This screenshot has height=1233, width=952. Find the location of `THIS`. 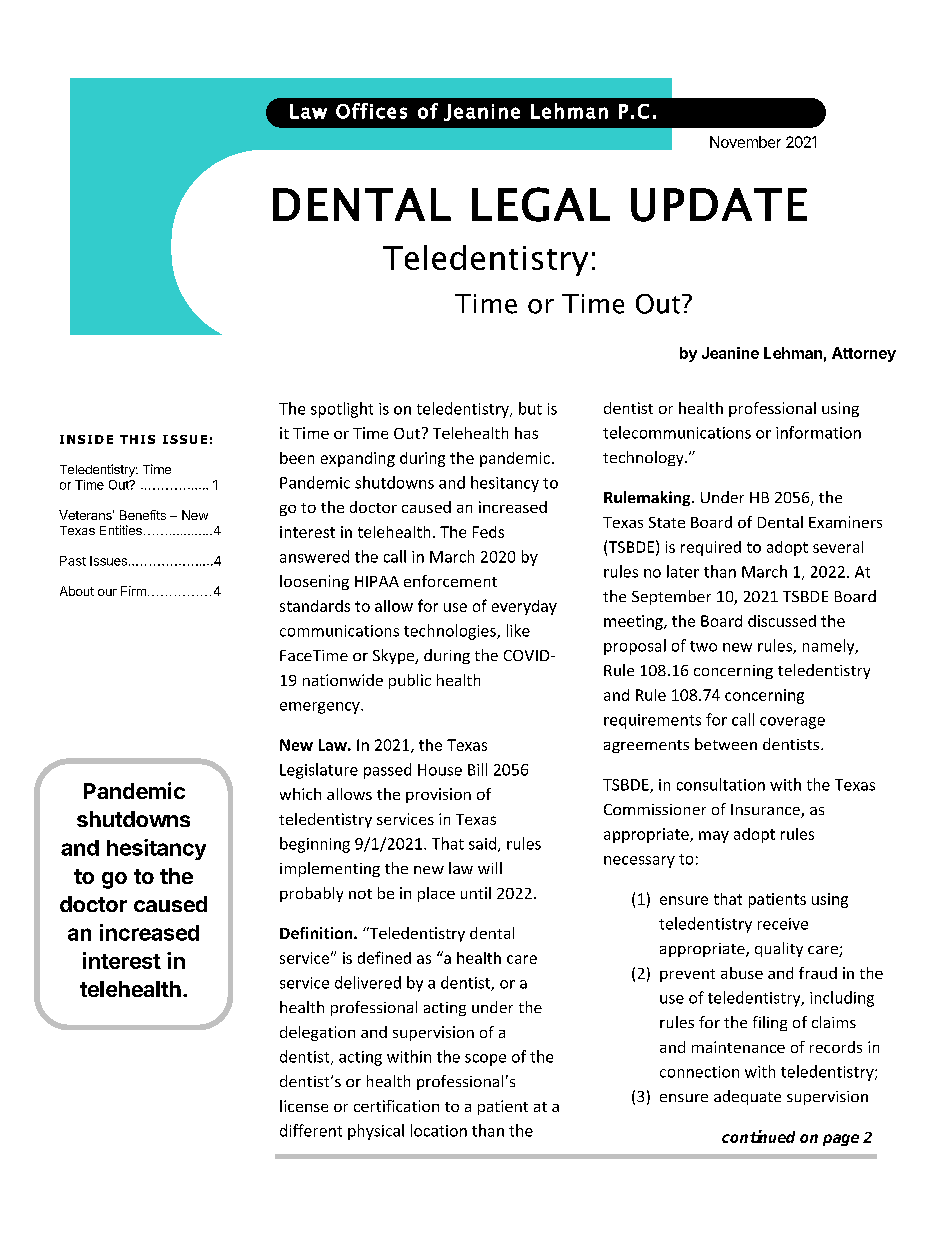

THIS is located at coordinates (137, 439).
